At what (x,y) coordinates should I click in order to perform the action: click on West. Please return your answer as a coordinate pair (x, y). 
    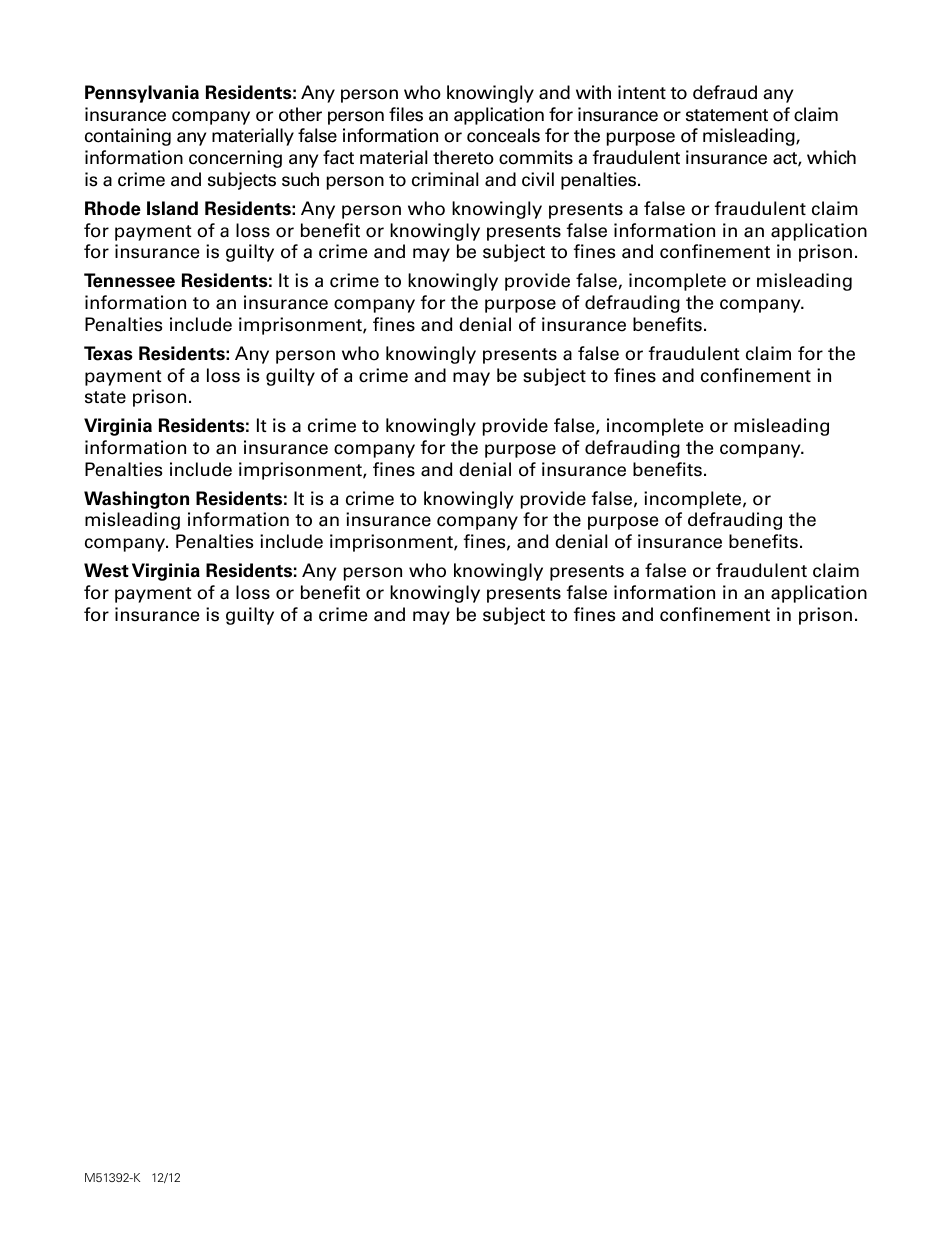
    Looking at the image, I should click on (106, 570).
